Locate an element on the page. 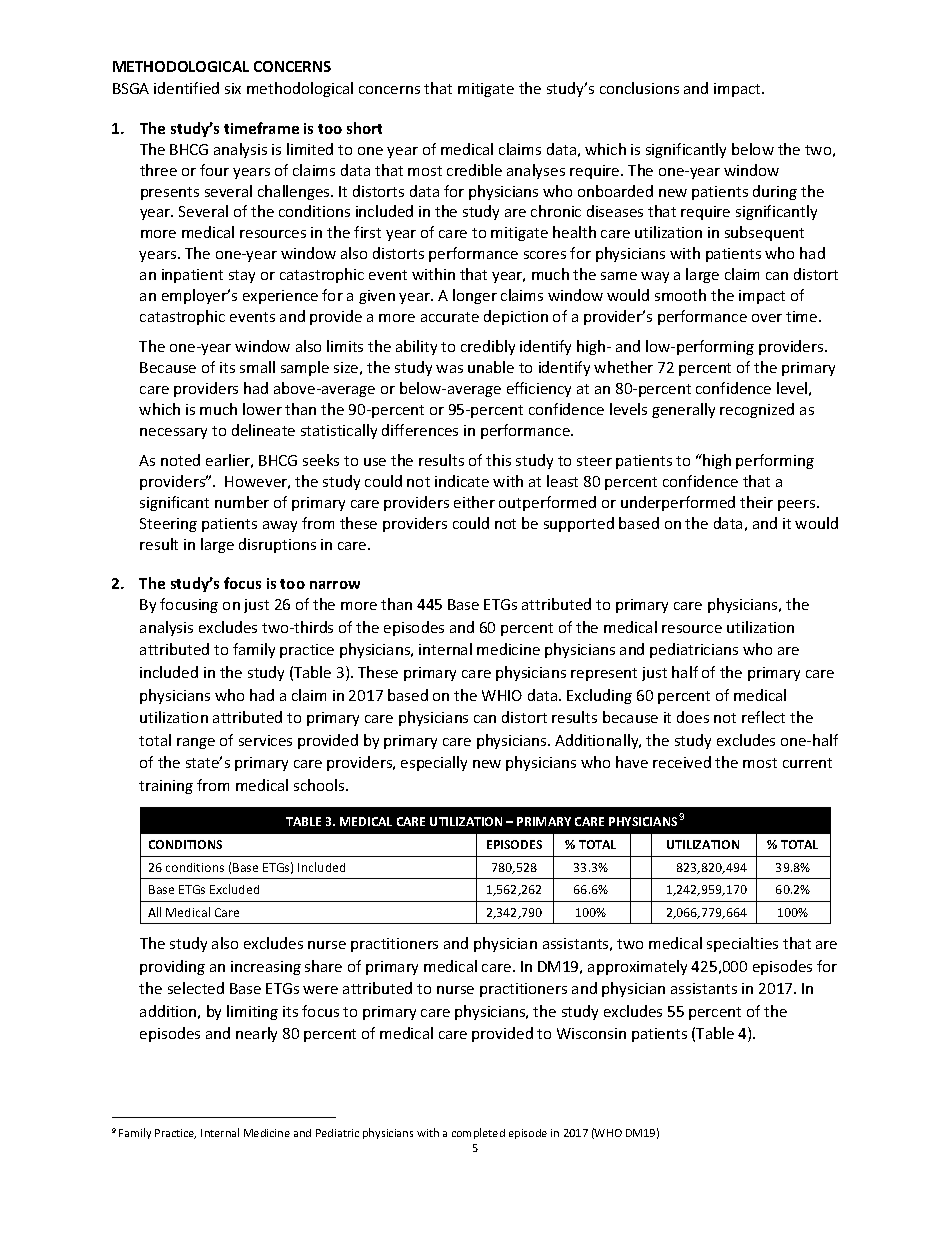  nearly is located at coordinates (256, 1034).
